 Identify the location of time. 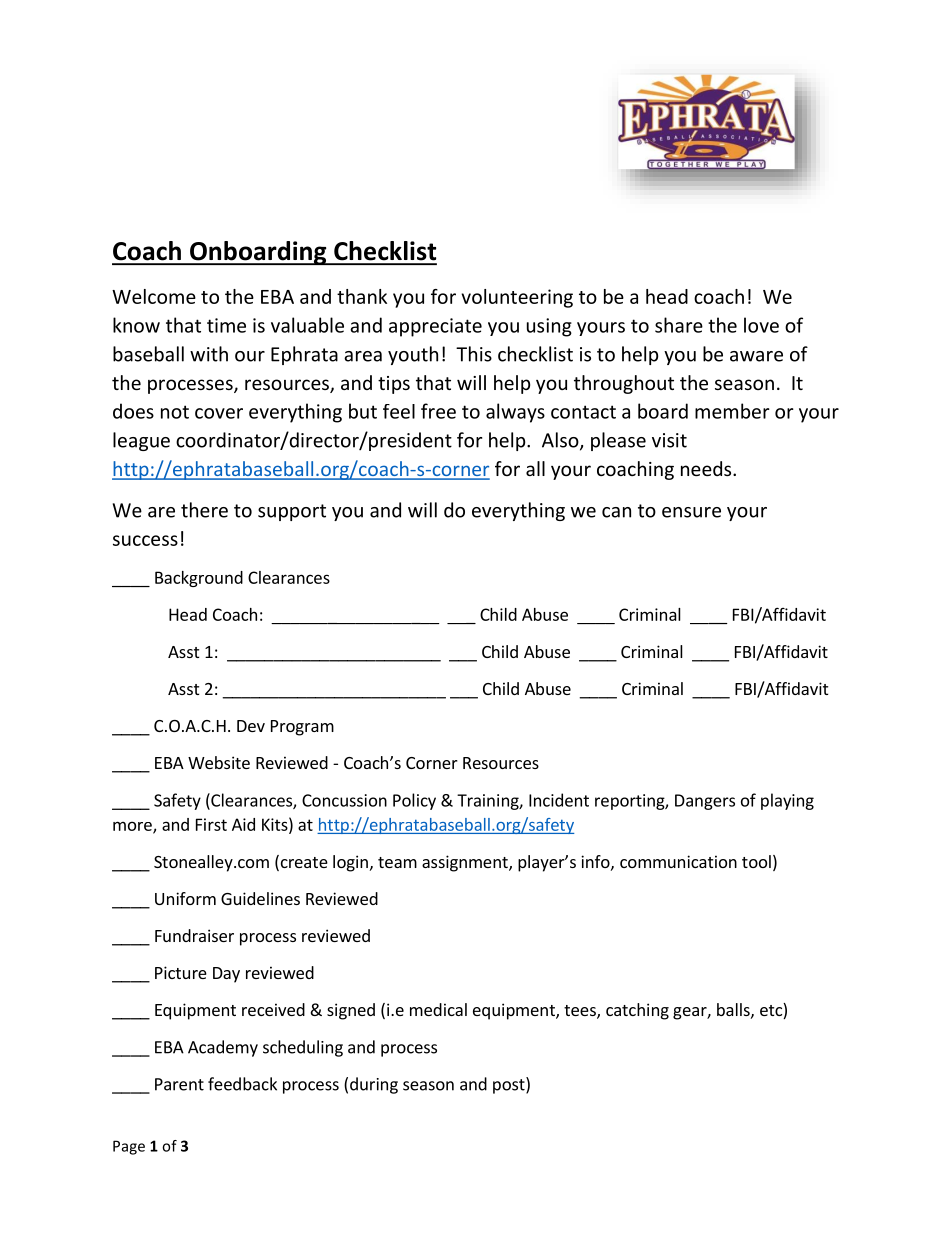
(226, 325).
